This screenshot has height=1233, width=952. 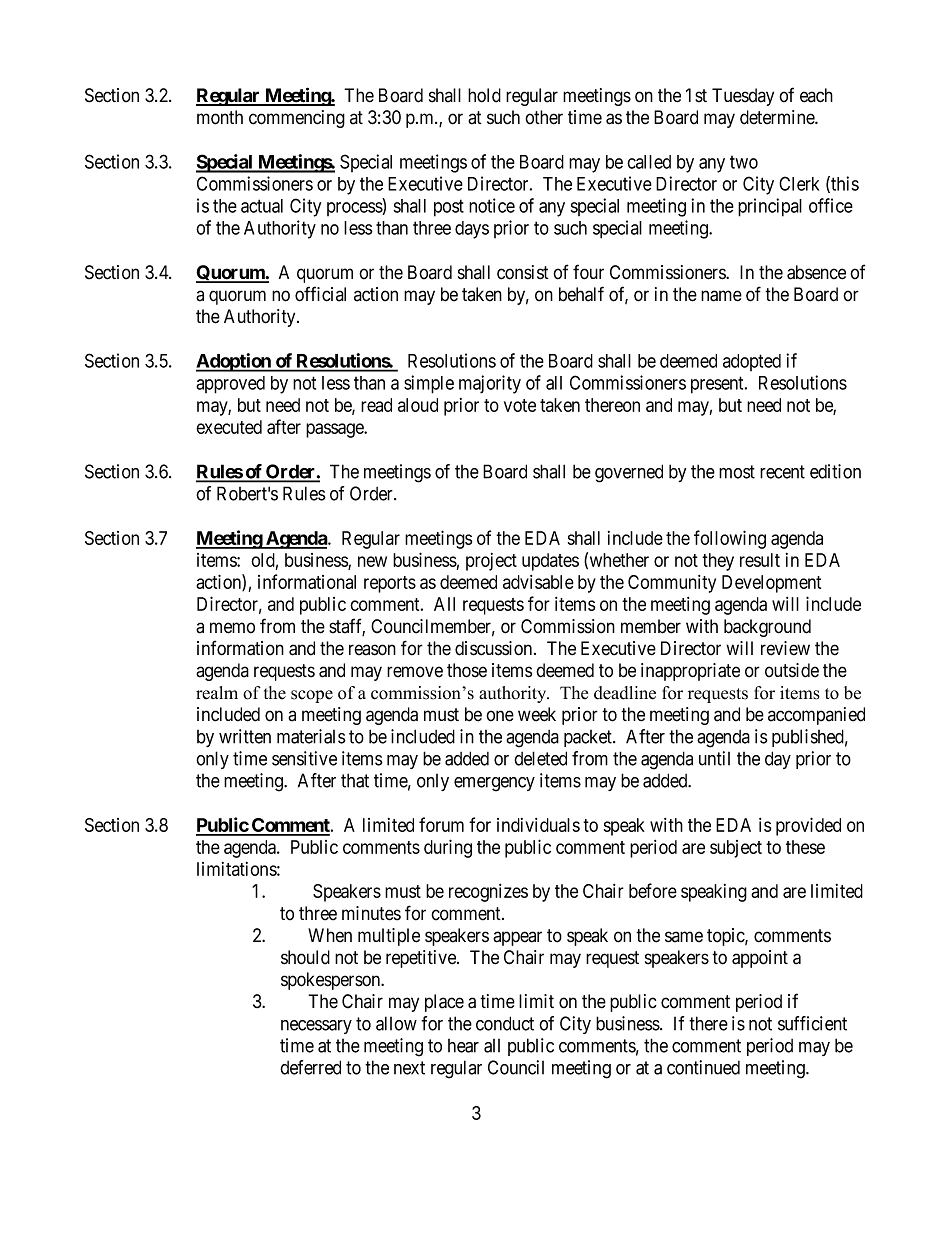 I want to click on adopted, so click(x=752, y=362).
